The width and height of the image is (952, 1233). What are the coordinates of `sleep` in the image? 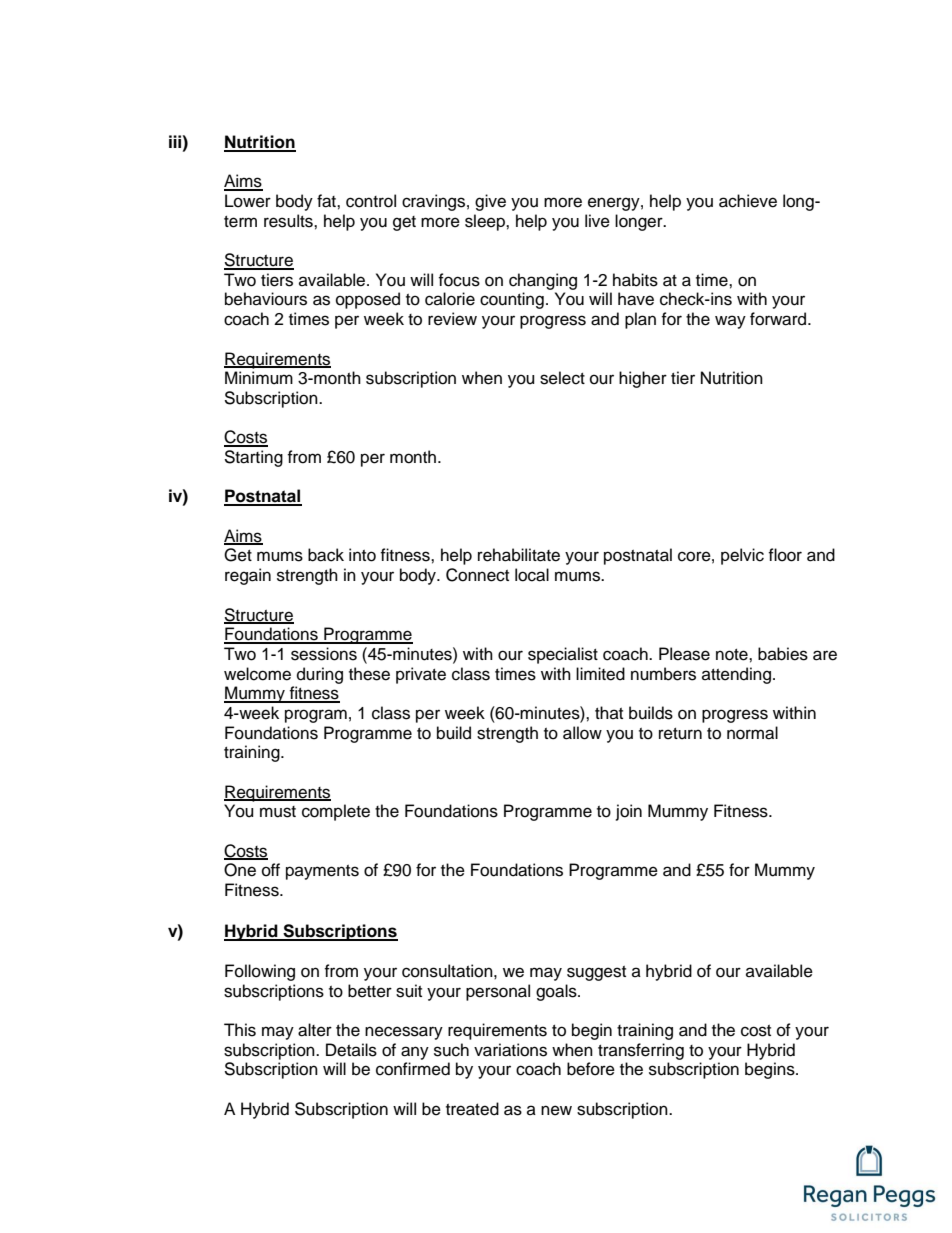 It's located at (486, 222).
